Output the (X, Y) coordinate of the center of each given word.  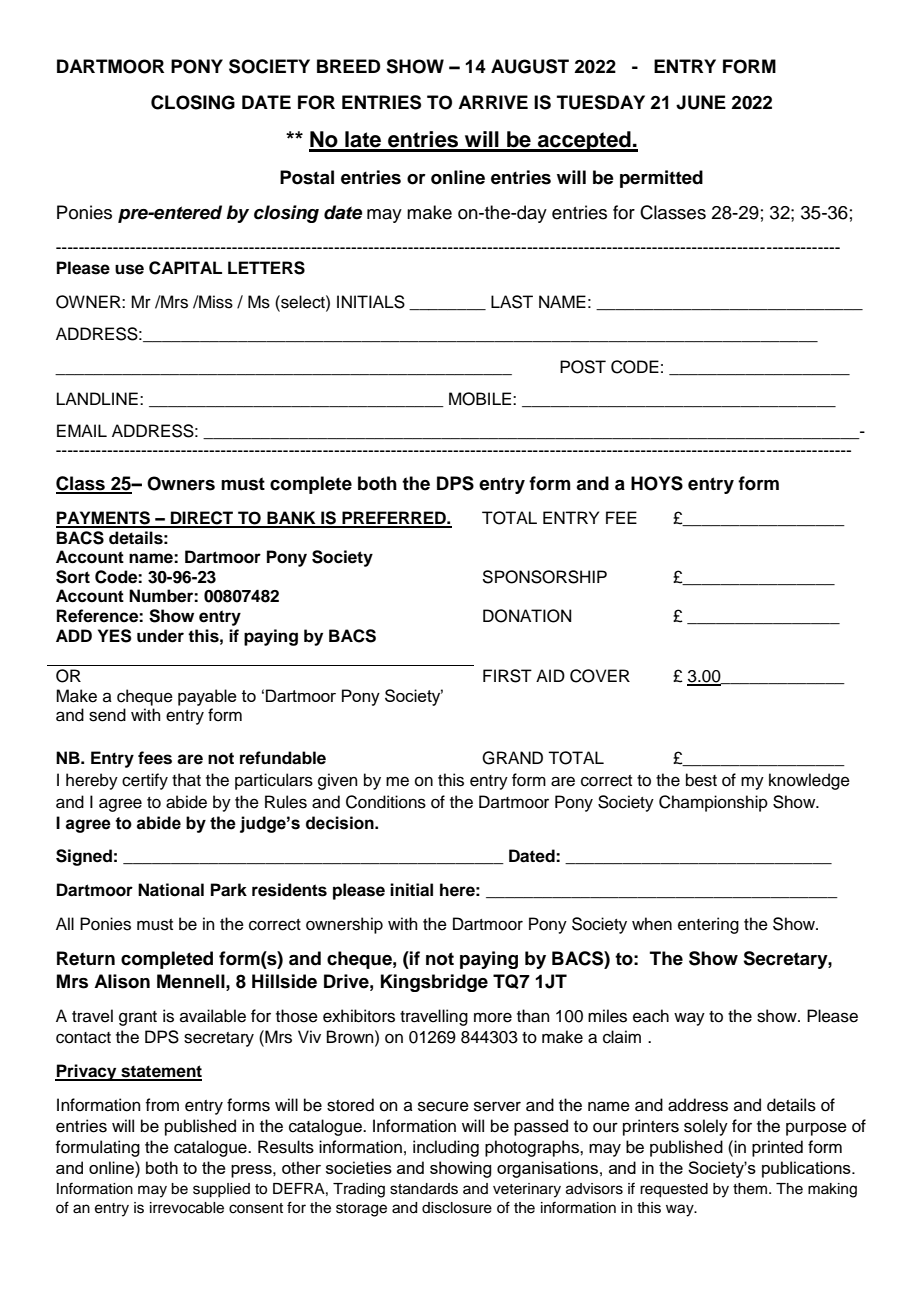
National (171, 890)
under (160, 636)
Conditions (386, 802)
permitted (661, 179)
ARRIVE (493, 102)
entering (708, 925)
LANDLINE (97, 398)
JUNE (701, 102)
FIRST (507, 676)
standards (424, 1189)
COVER (600, 676)
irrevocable (187, 1208)
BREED (349, 66)
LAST (512, 302)
